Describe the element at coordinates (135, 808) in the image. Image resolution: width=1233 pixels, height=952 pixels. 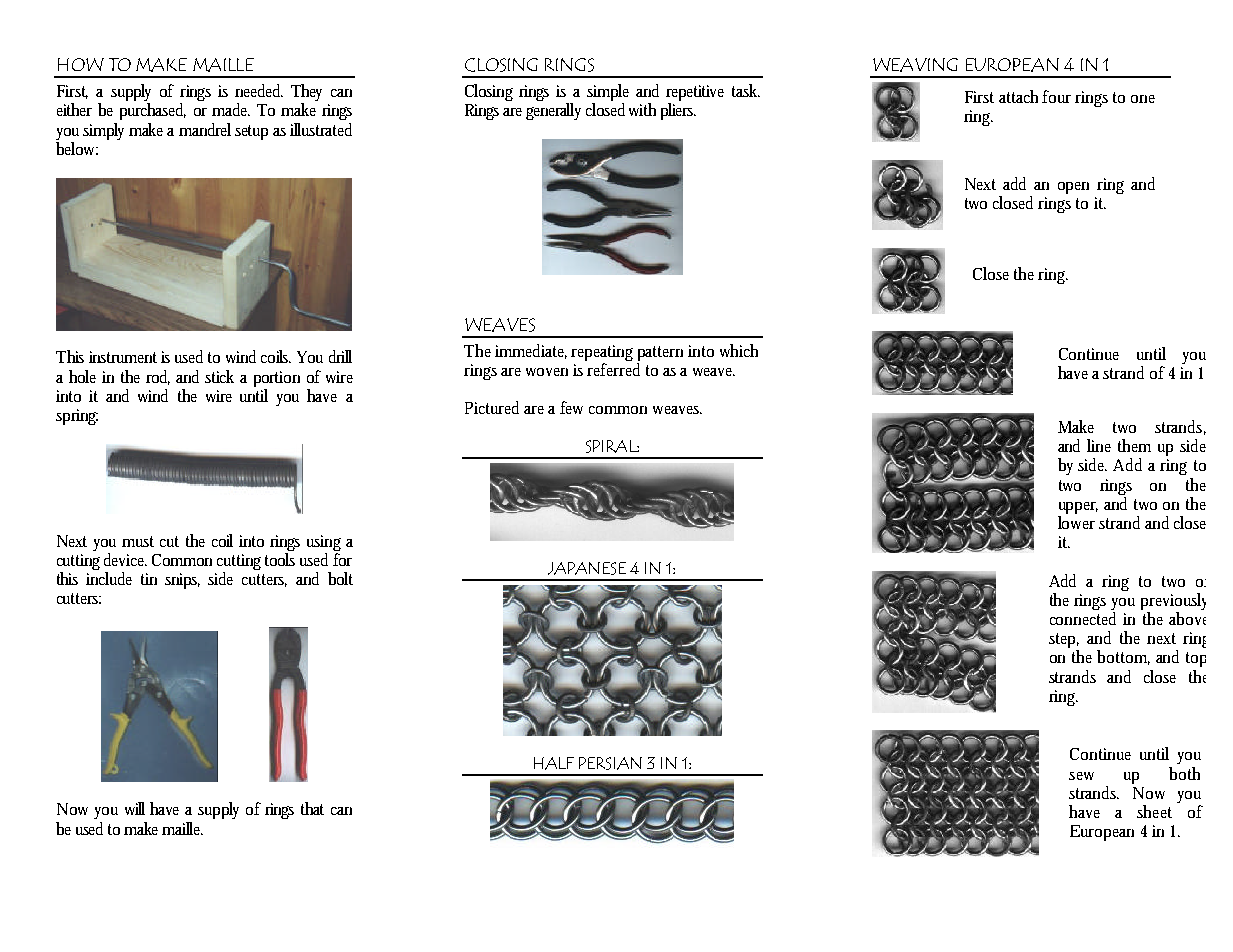
I see `will` at that location.
